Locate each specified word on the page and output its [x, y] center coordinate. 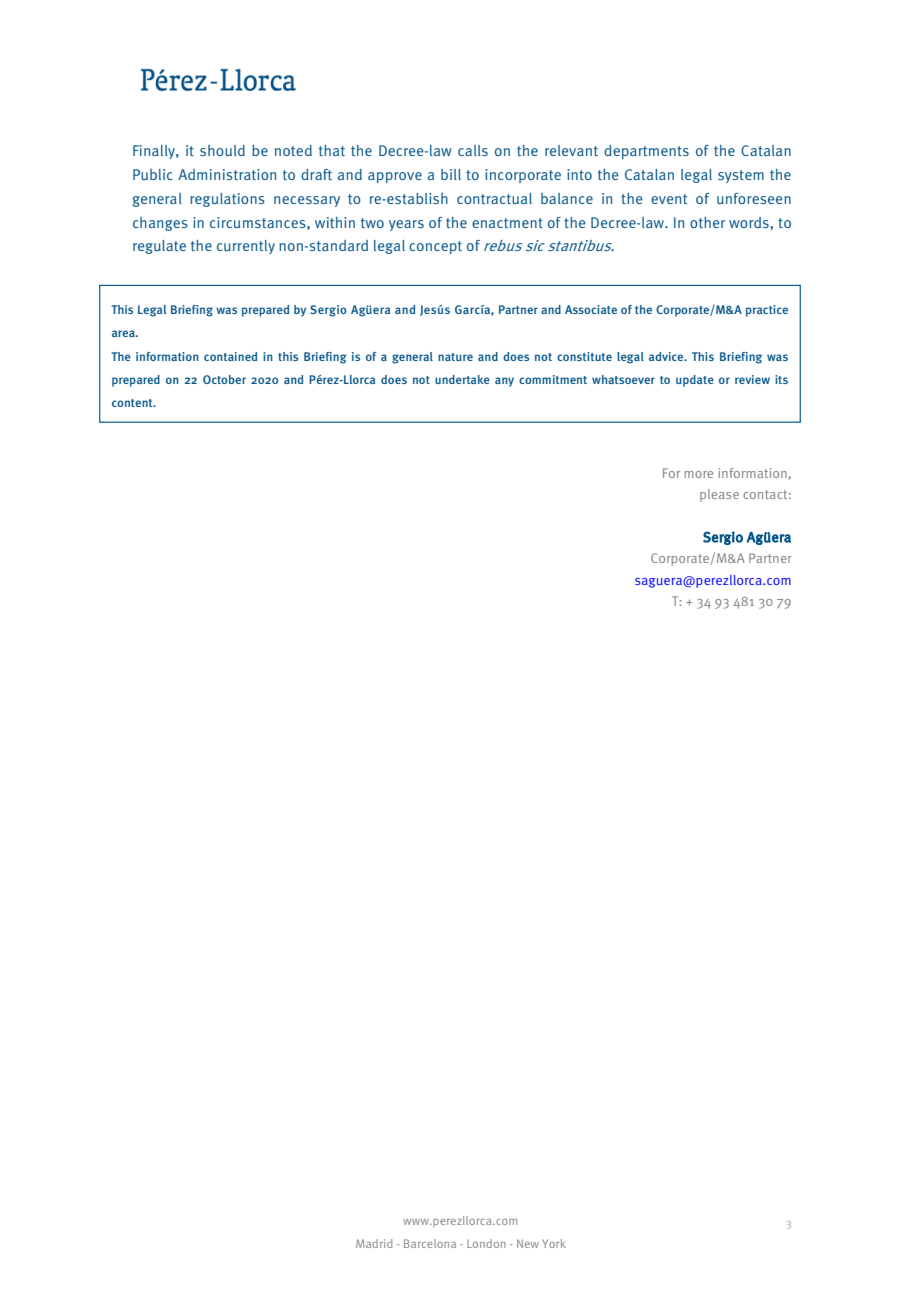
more [698, 474]
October [224, 379]
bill [451, 174]
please [719, 495]
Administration [227, 174]
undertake [462, 379]
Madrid [374, 1243]
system [741, 176]
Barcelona [430, 1243]
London [486, 1243]
